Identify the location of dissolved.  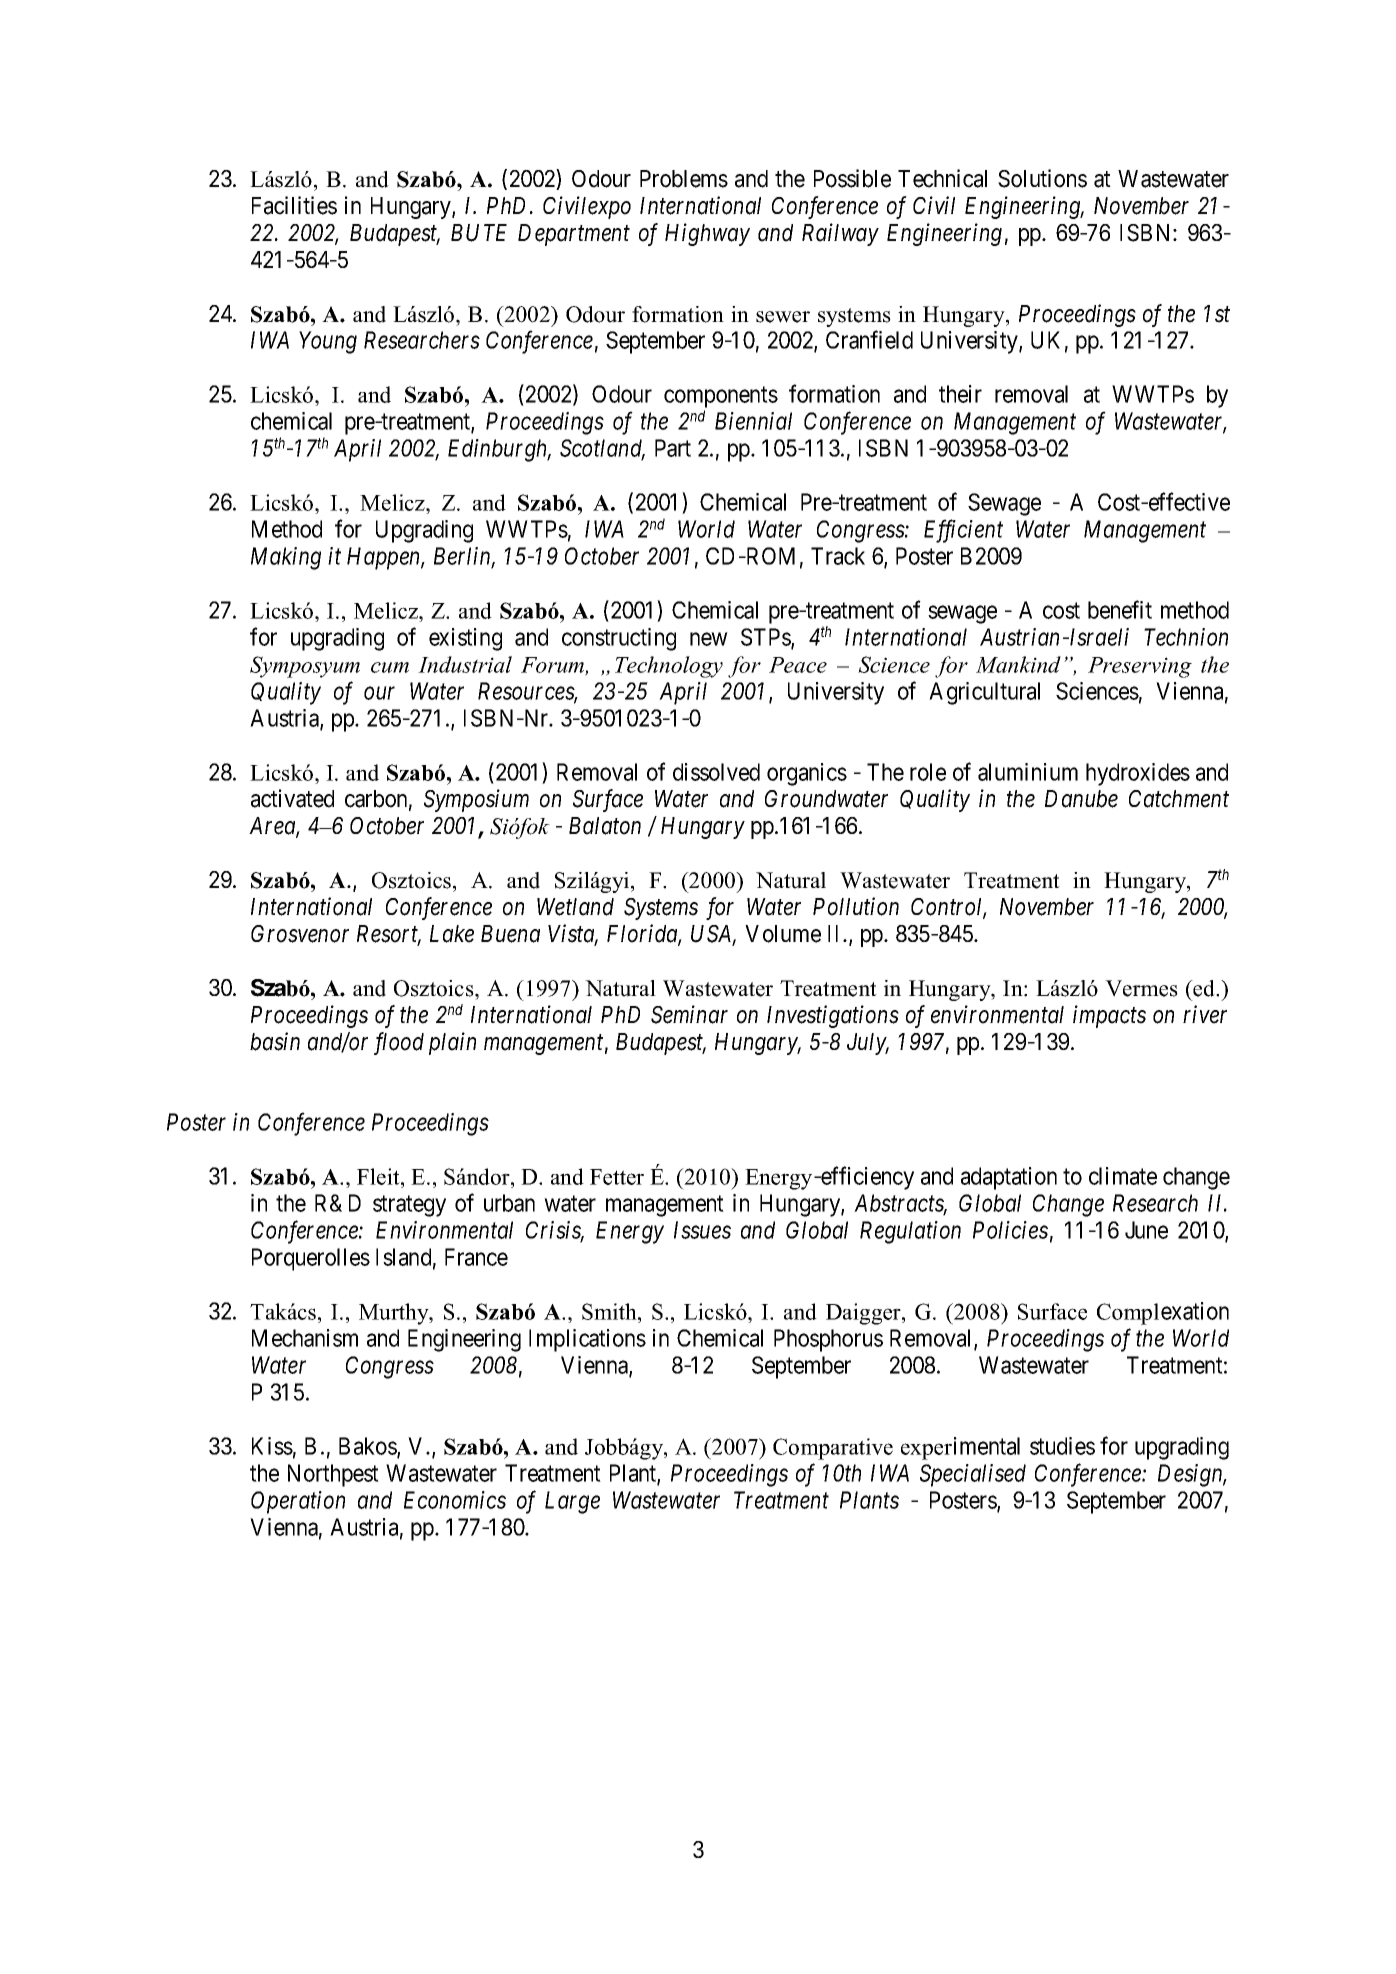
(716, 772).
